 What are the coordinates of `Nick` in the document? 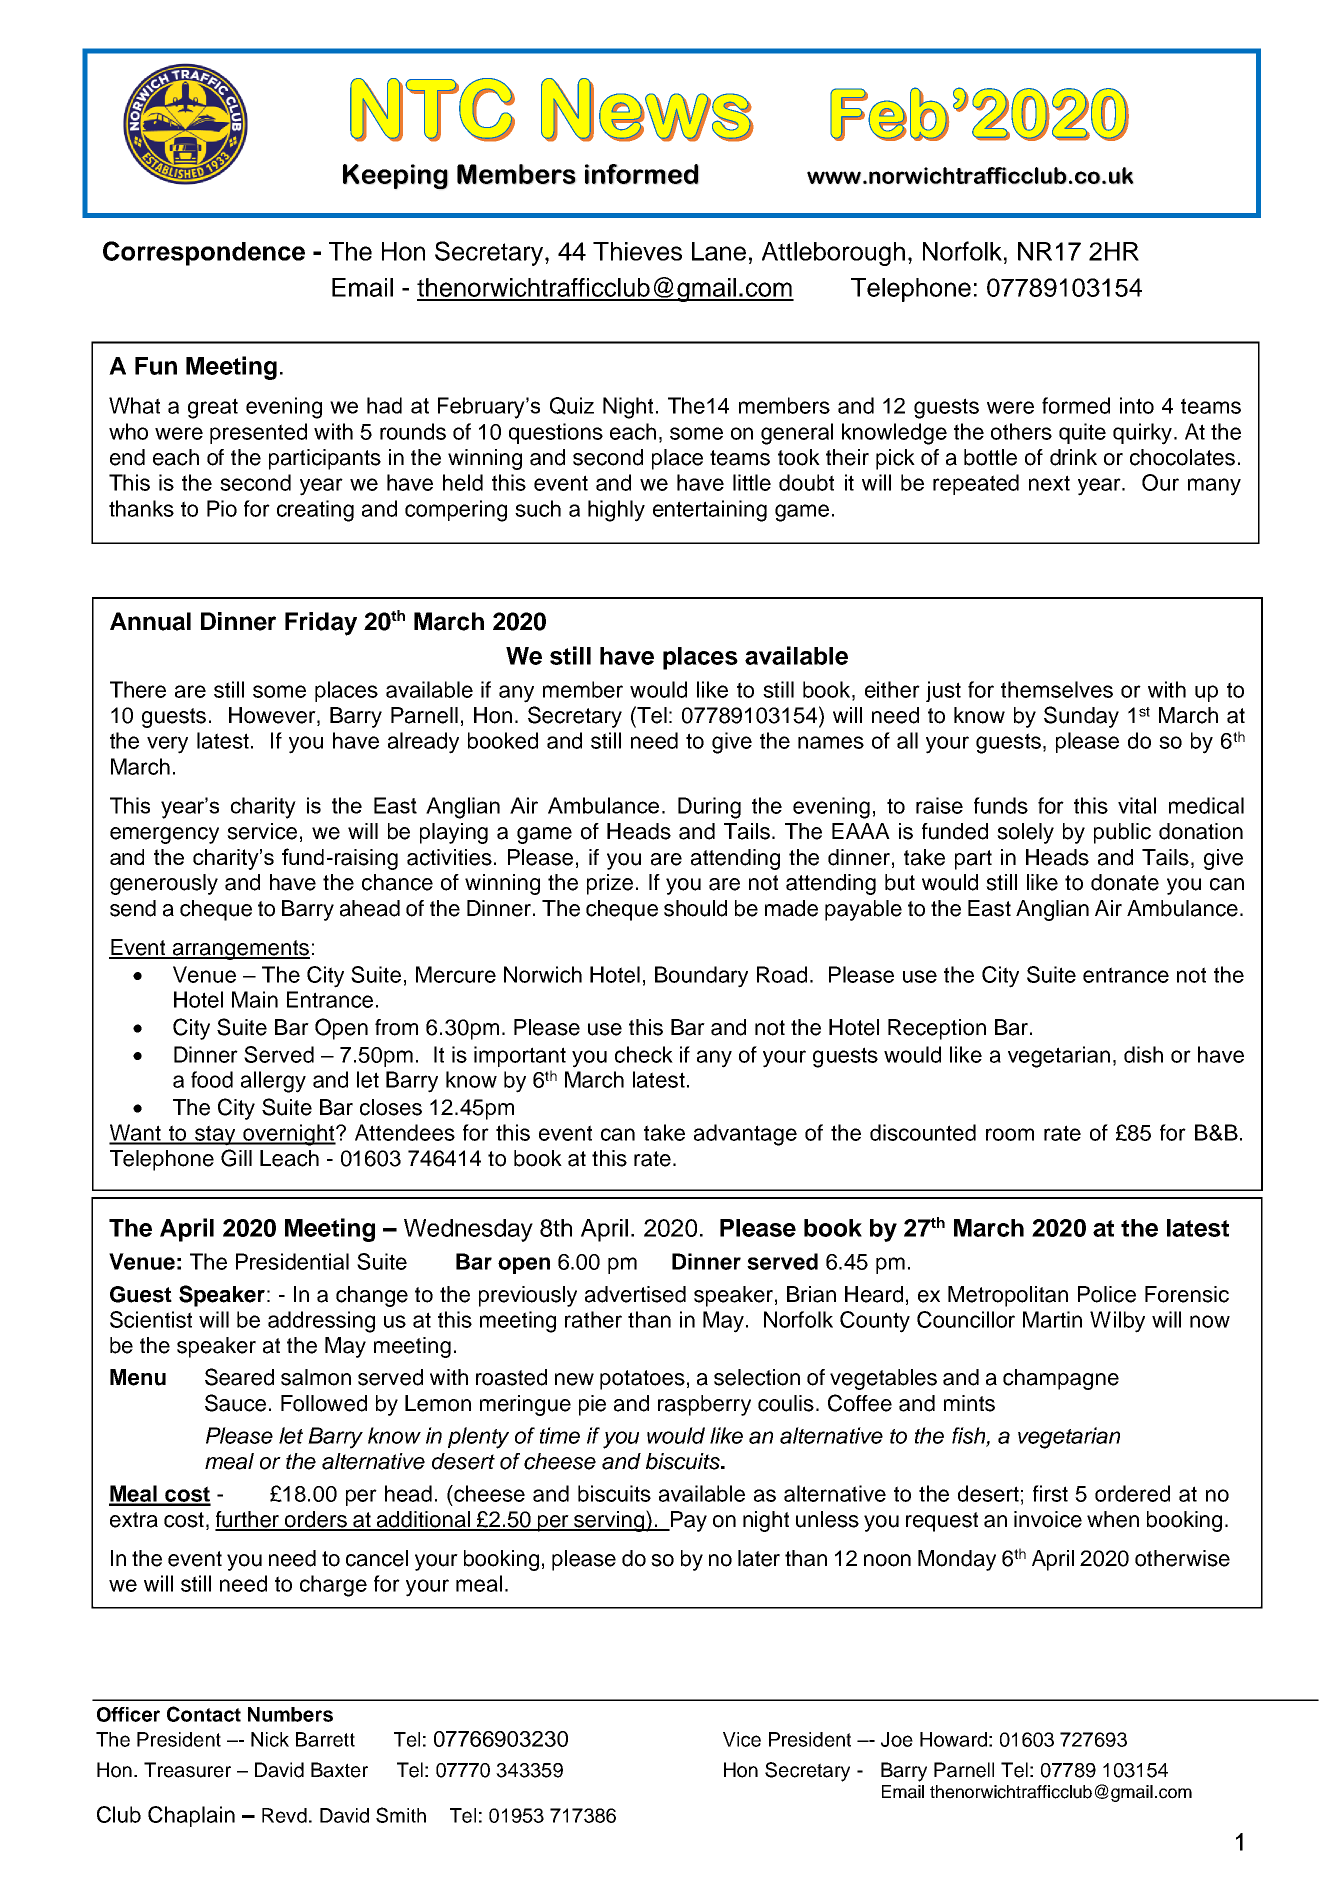 It's located at (270, 1739).
